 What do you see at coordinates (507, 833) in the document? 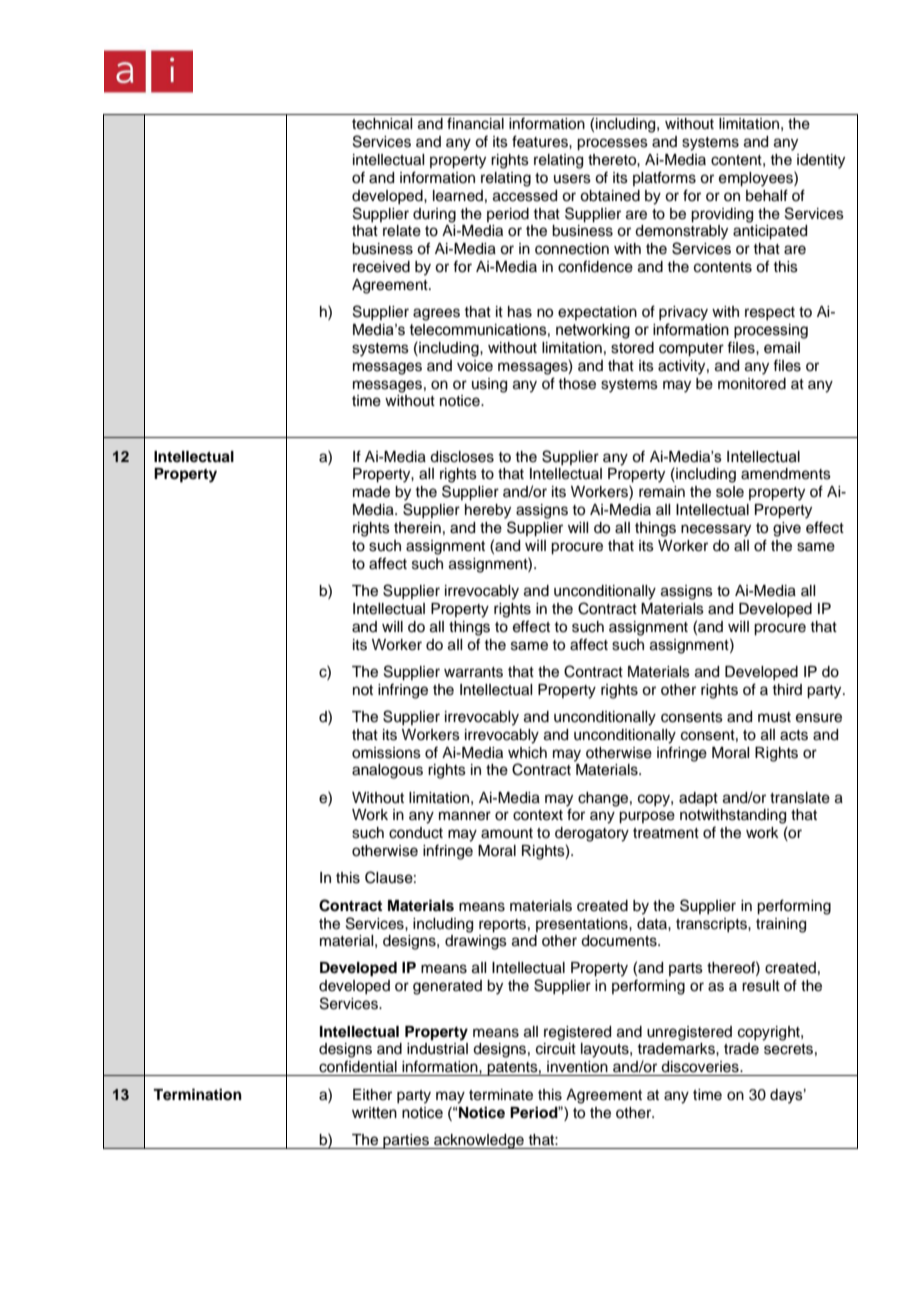
I see `amount` at bounding box center [507, 833].
